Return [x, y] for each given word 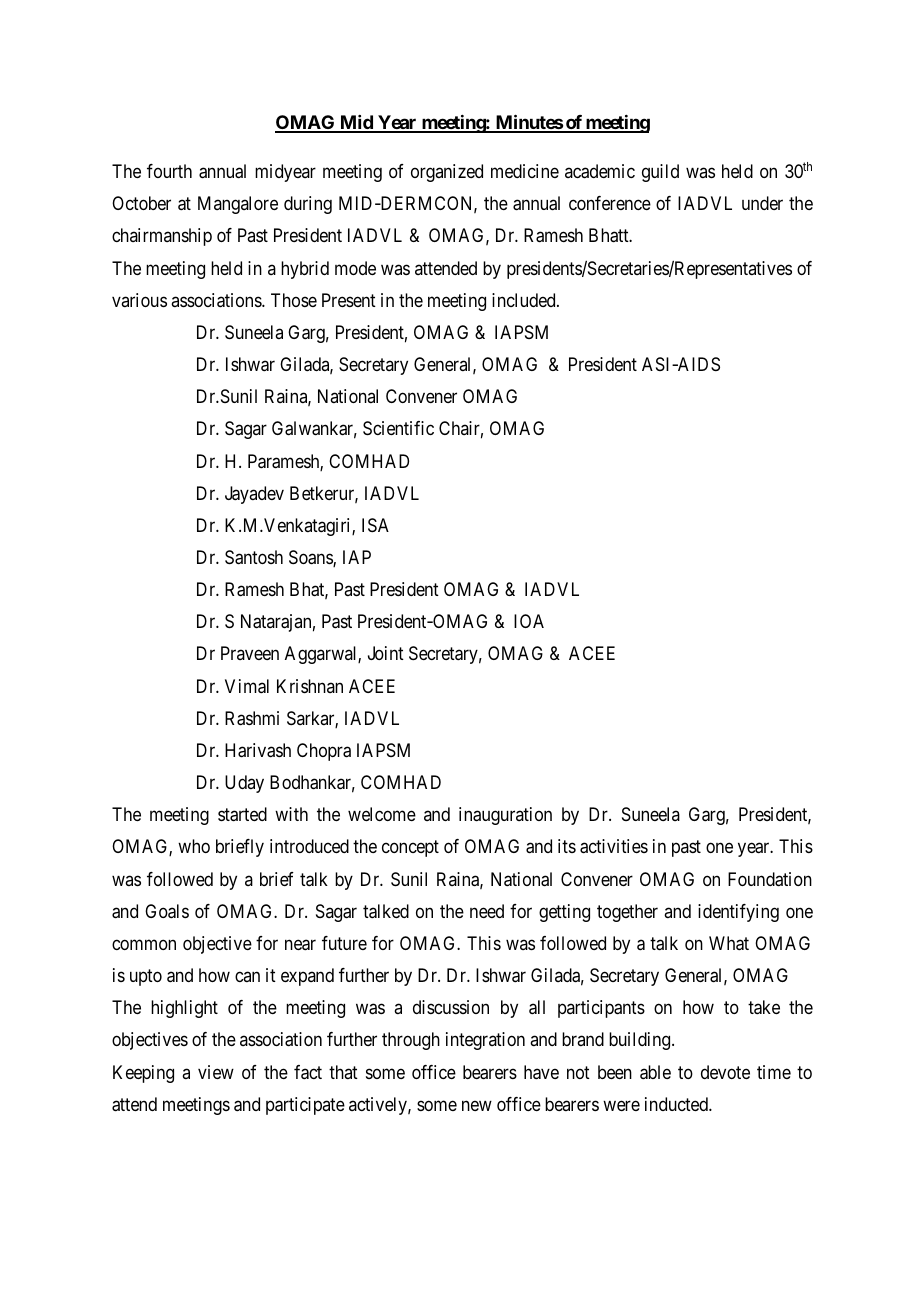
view [216, 1072]
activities [614, 846]
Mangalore [238, 205]
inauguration [505, 816]
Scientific [398, 428]
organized [447, 173]
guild [660, 173]
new [477, 1105]
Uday [244, 784]
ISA [375, 525]
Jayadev [254, 495]
